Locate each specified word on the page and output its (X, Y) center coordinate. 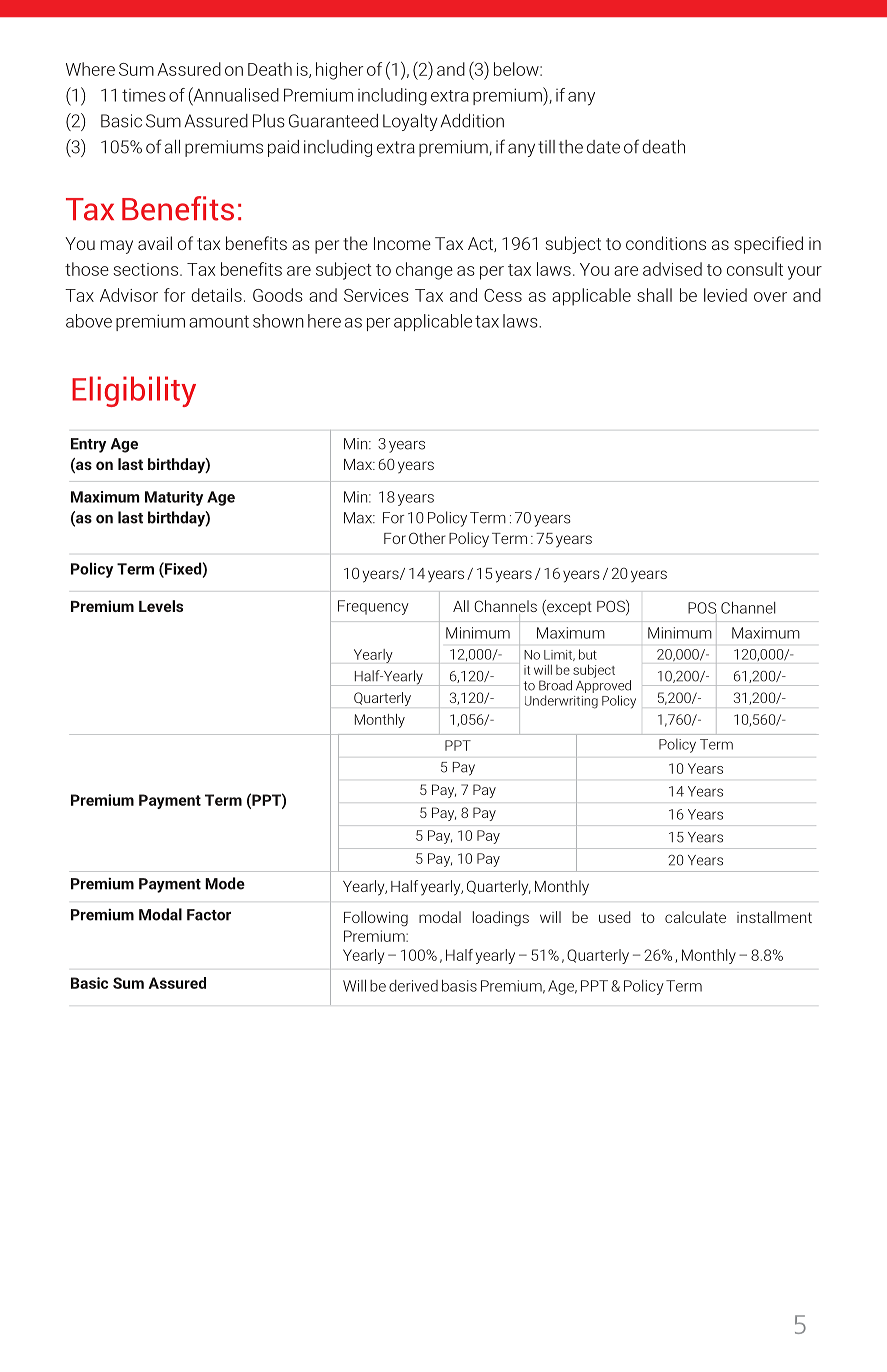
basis (459, 986)
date (603, 147)
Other (427, 538)
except (568, 607)
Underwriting (561, 702)
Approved (603, 686)
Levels (161, 606)
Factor (209, 915)
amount (219, 321)
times (144, 95)
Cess (503, 295)
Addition (472, 121)
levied (725, 295)
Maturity (174, 498)
